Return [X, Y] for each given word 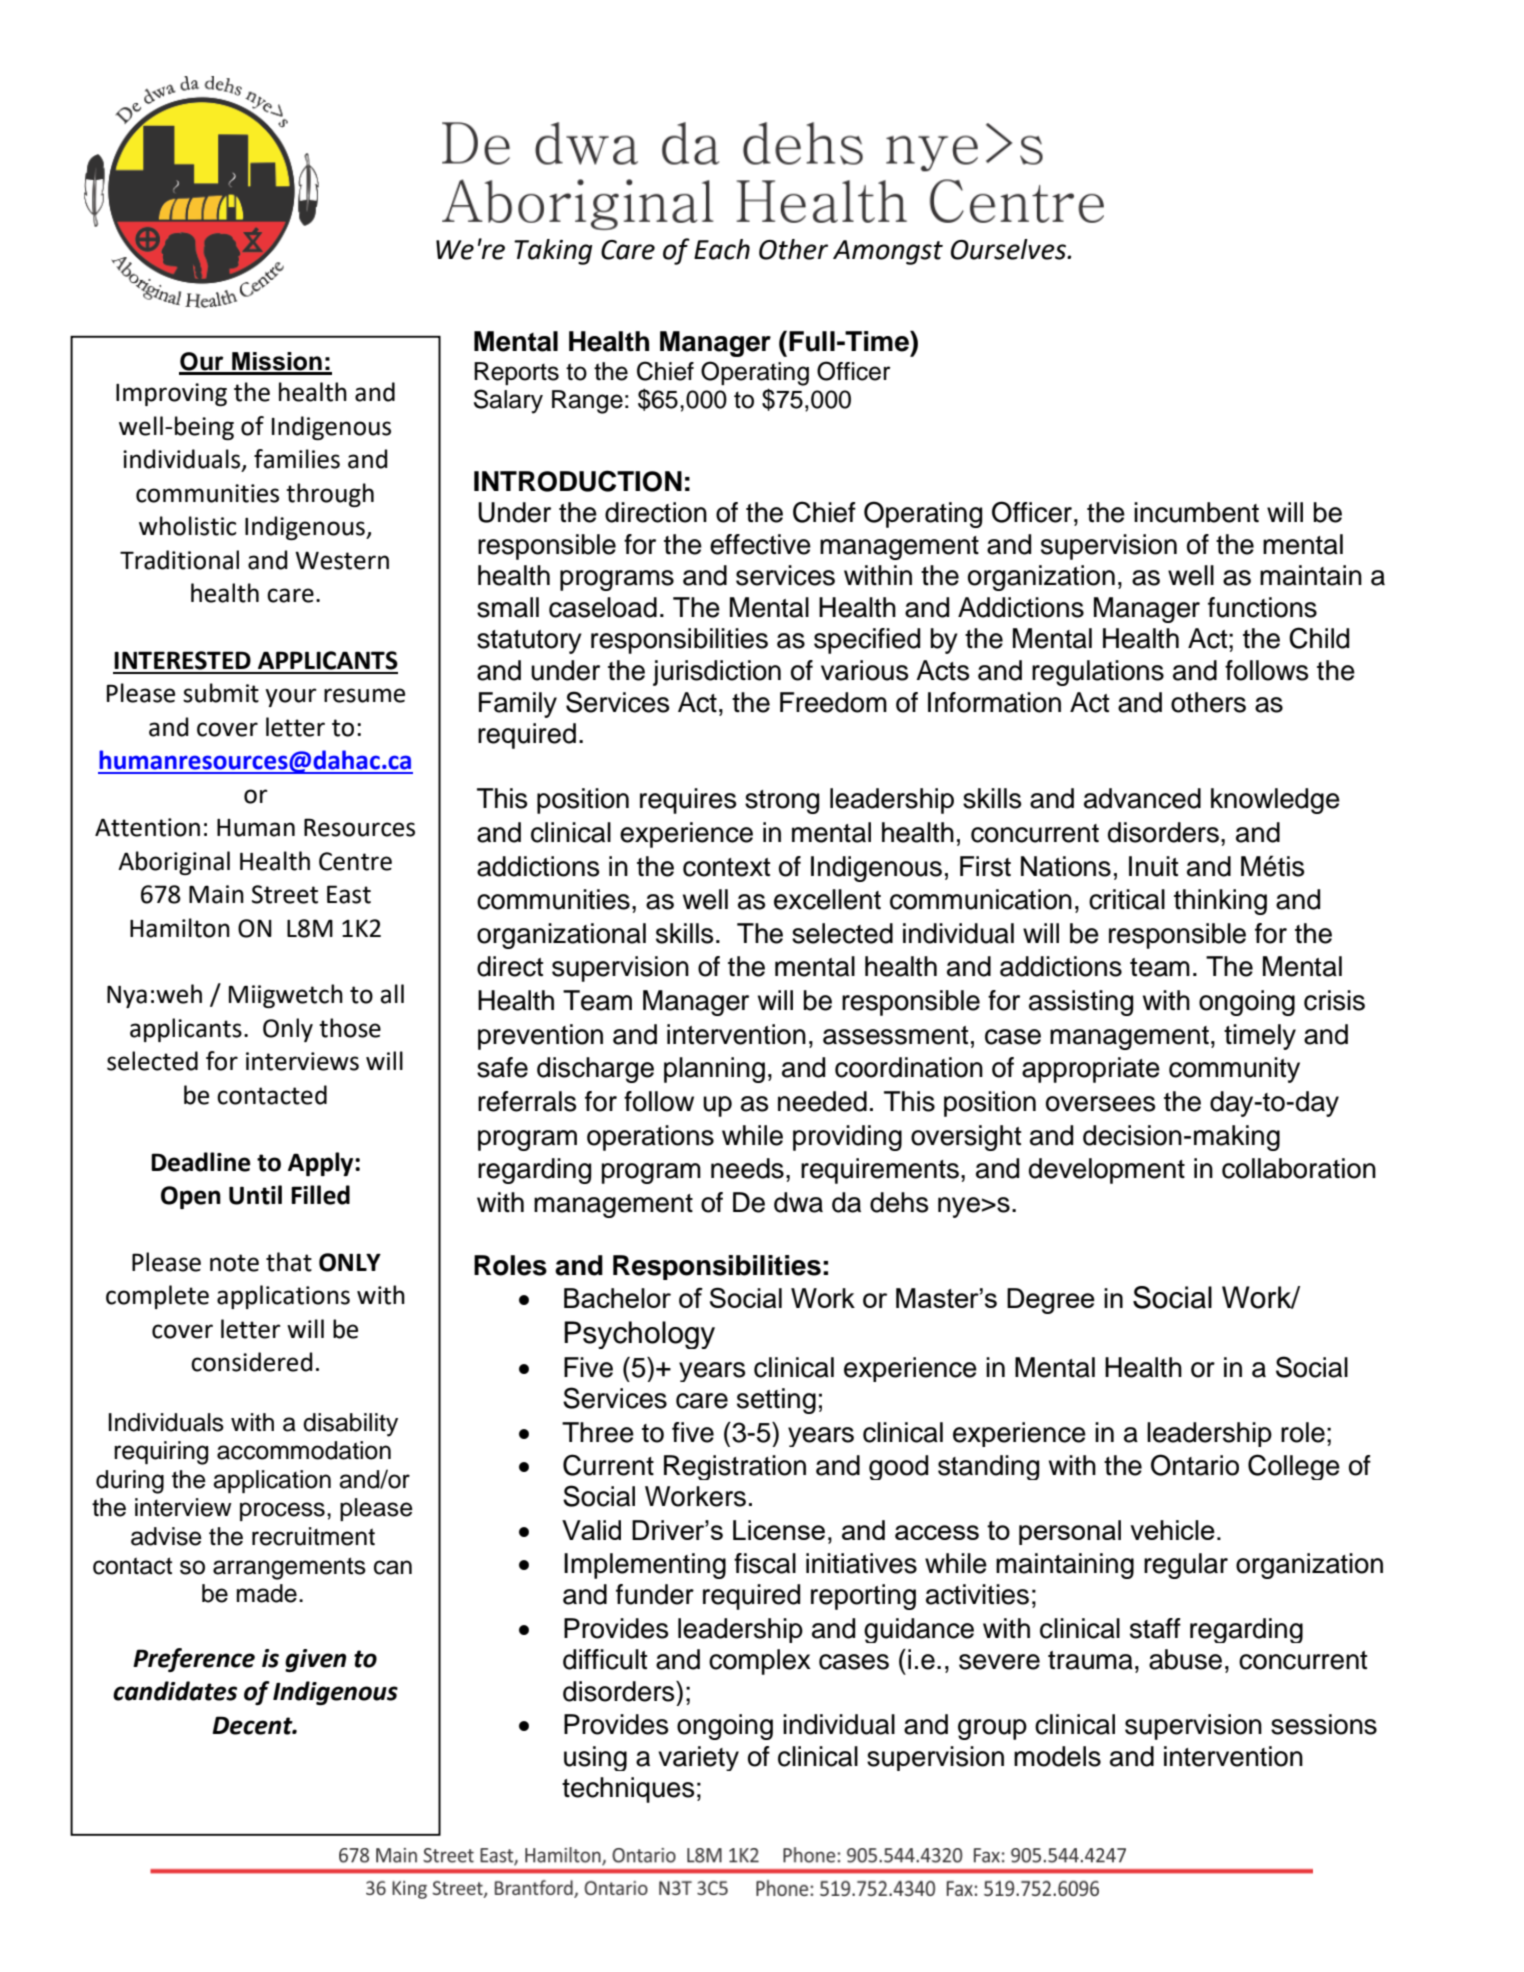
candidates [175, 1691]
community [1234, 1070]
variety [698, 1758]
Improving [171, 394]
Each [722, 249]
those [350, 1028]
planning [714, 1070]
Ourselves [1010, 249]
